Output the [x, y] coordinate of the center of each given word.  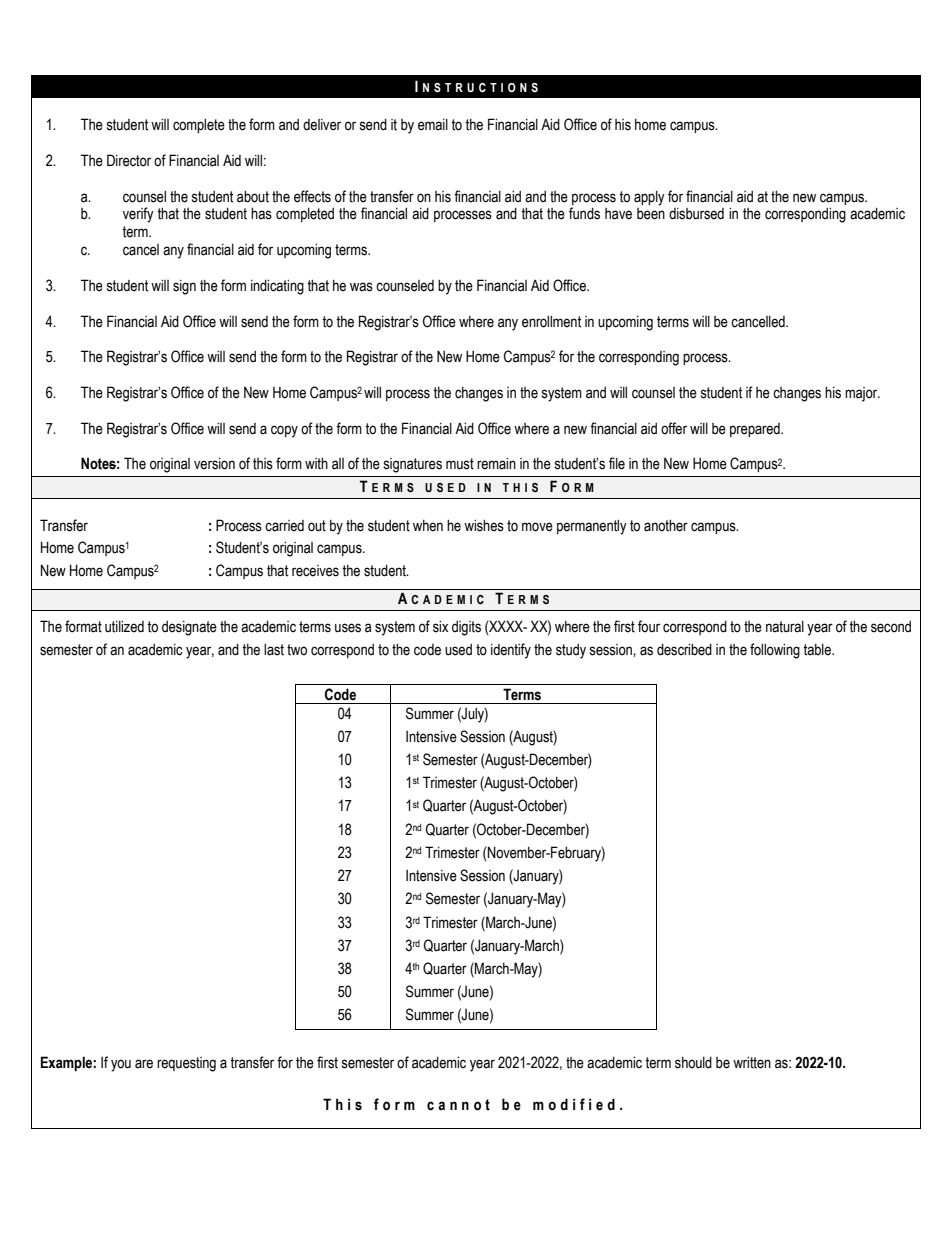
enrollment [551, 321]
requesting [186, 1064]
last [274, 649]
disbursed [696, 214]
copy [284, 431]
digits [466, 628]
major [862, 394]
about [253, 196]
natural [785, 627]
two [297, 650]
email [433, 125]
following [775, 651]
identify [511, 651]
